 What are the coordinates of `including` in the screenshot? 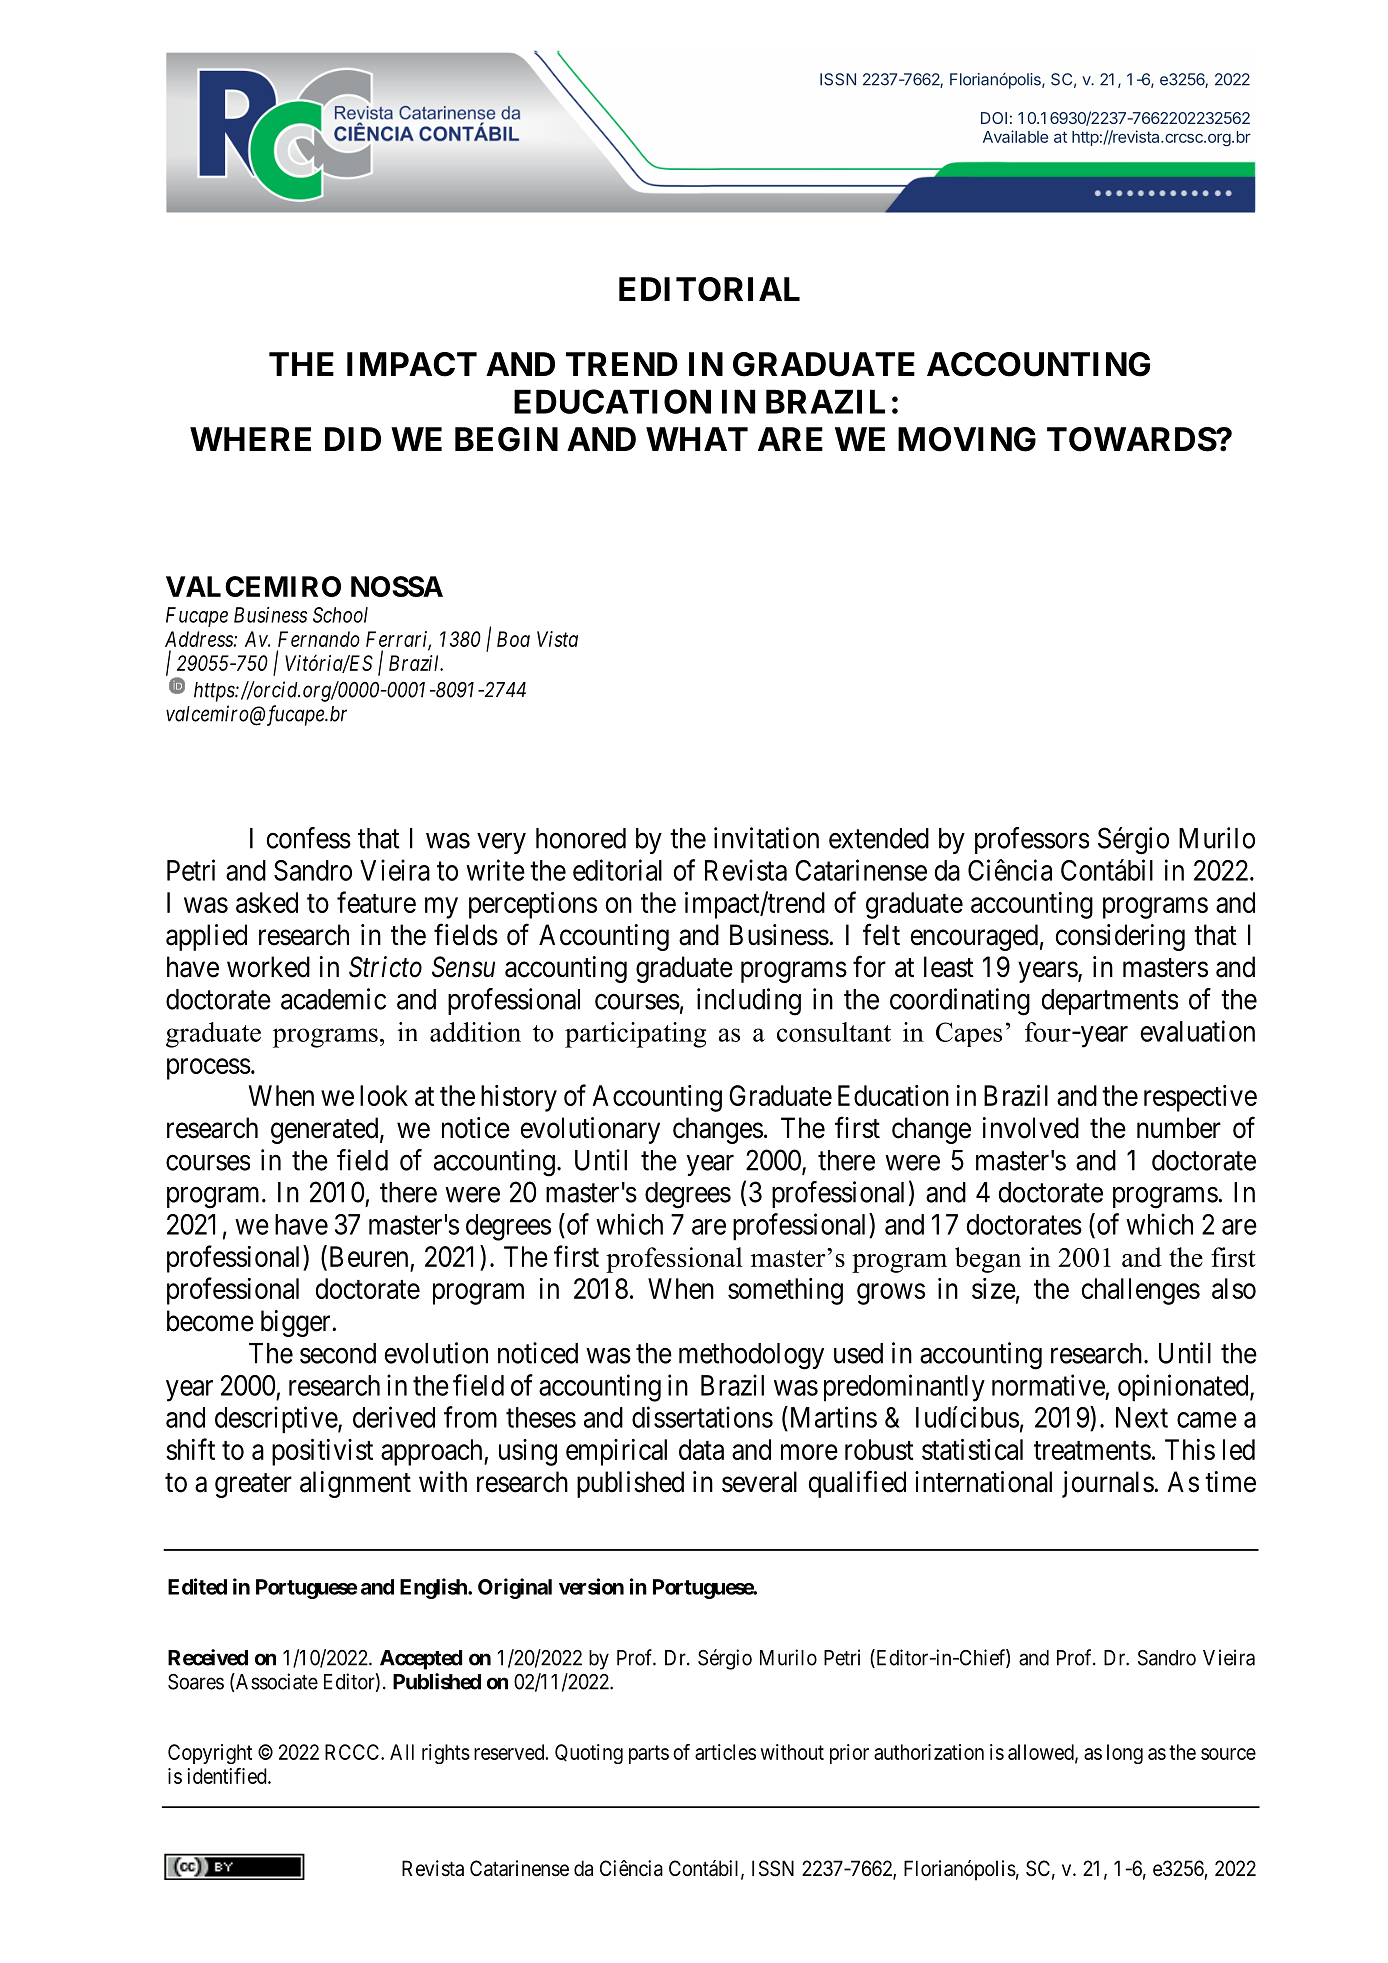 It's located at (749, 1002).
